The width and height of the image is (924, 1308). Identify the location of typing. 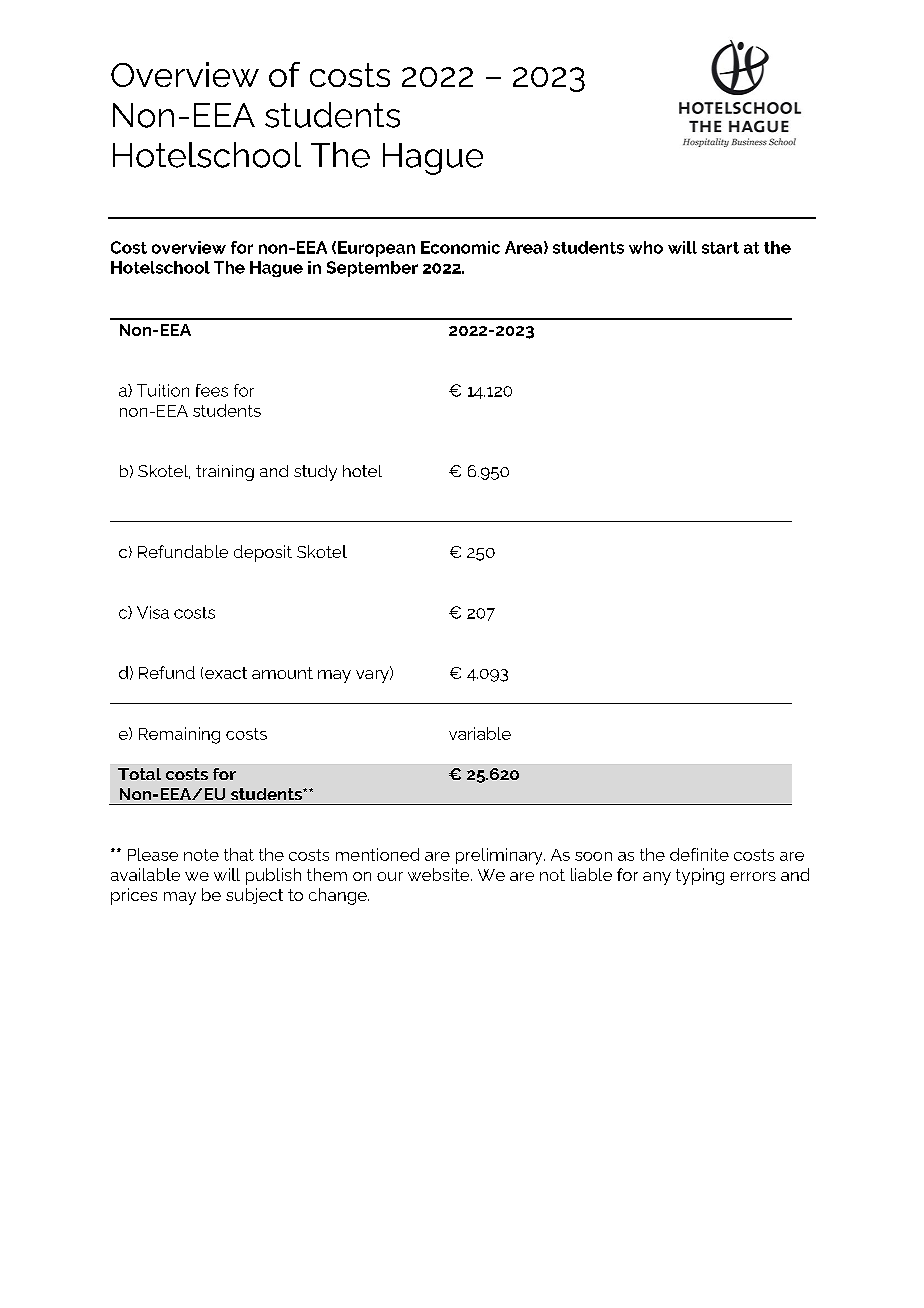
(700, 876).
